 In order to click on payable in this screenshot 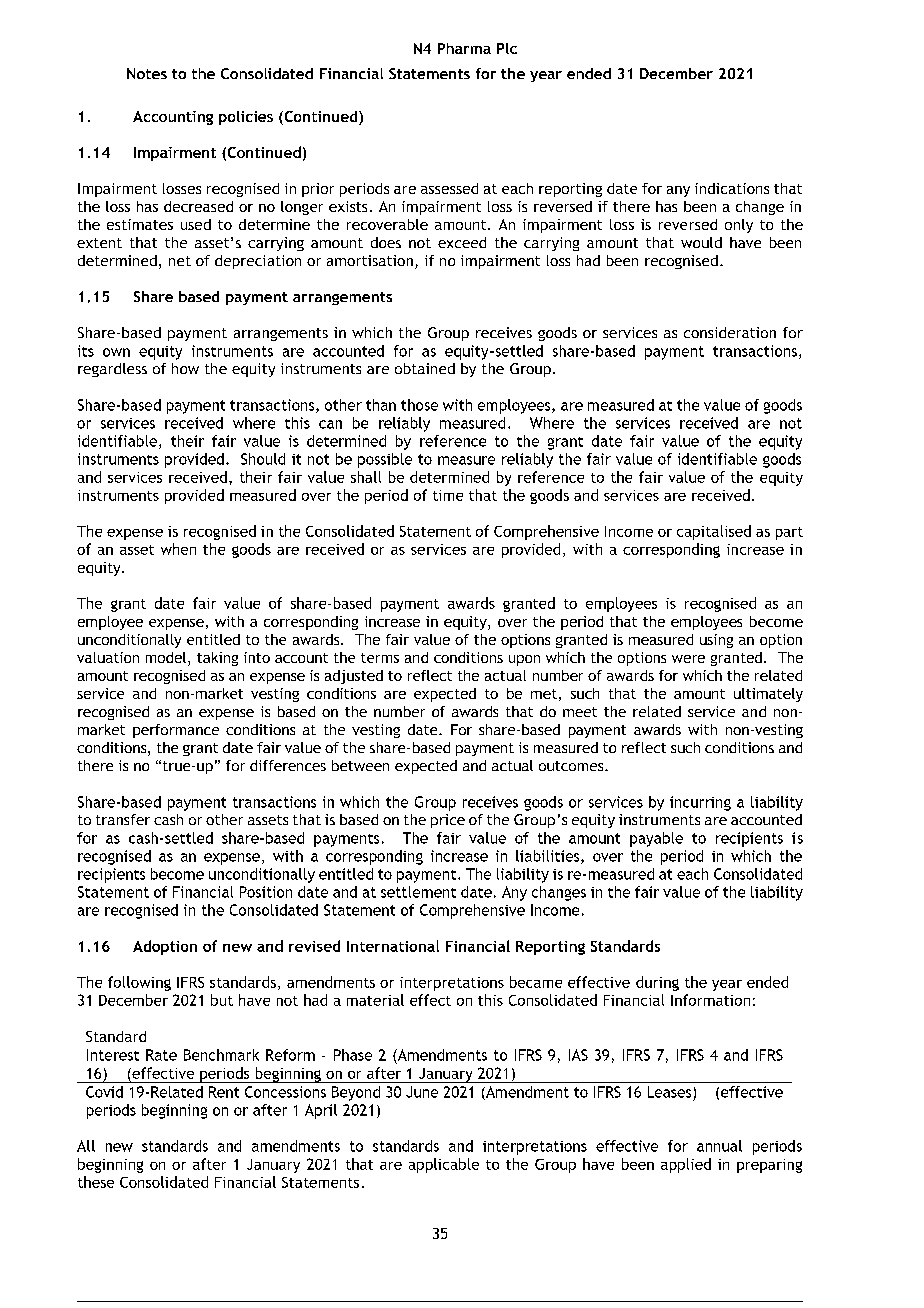, I will do `click(656, 839)`.
